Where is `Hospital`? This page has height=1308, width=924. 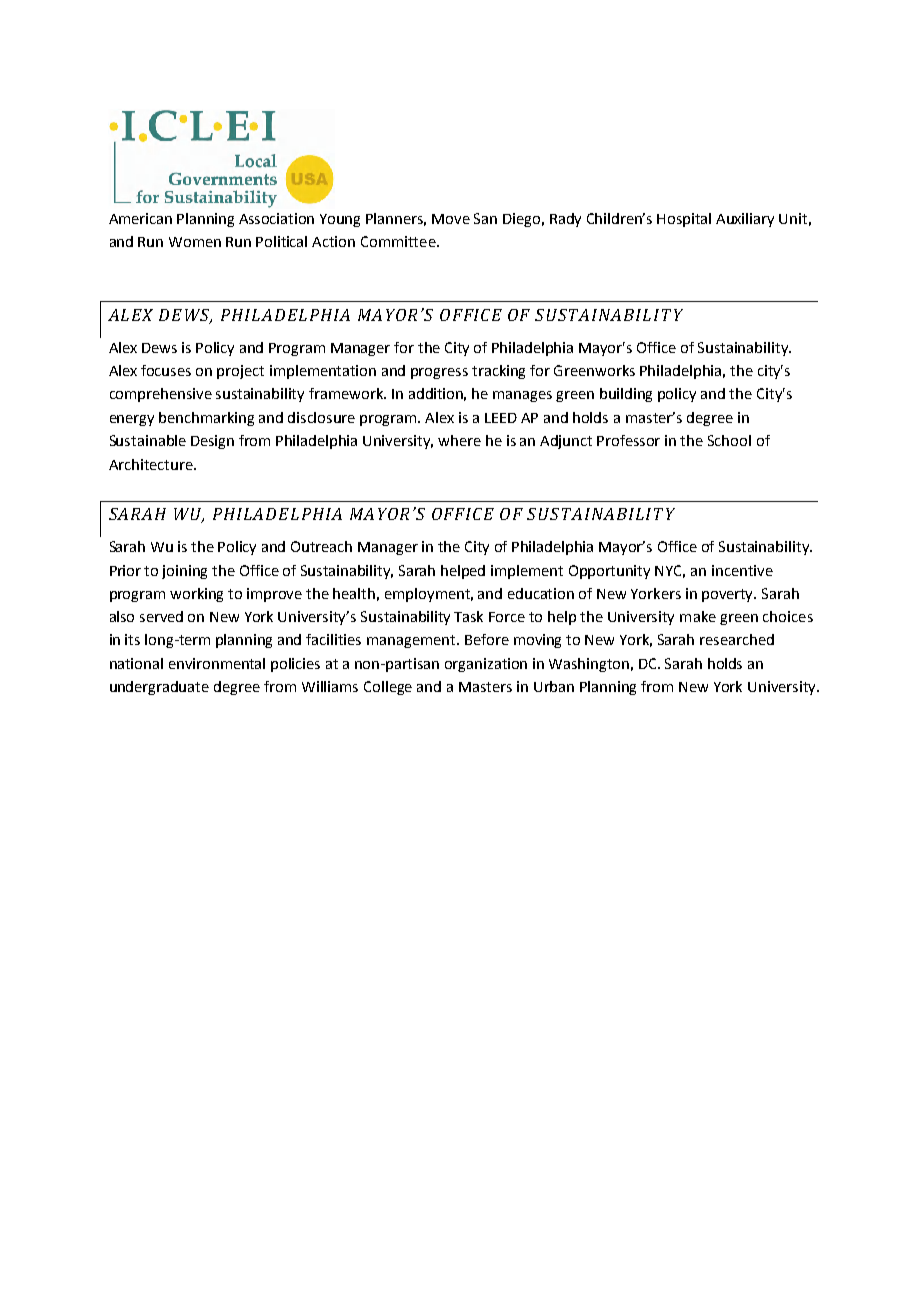 Hospital is located at coordinates (684, 220).
